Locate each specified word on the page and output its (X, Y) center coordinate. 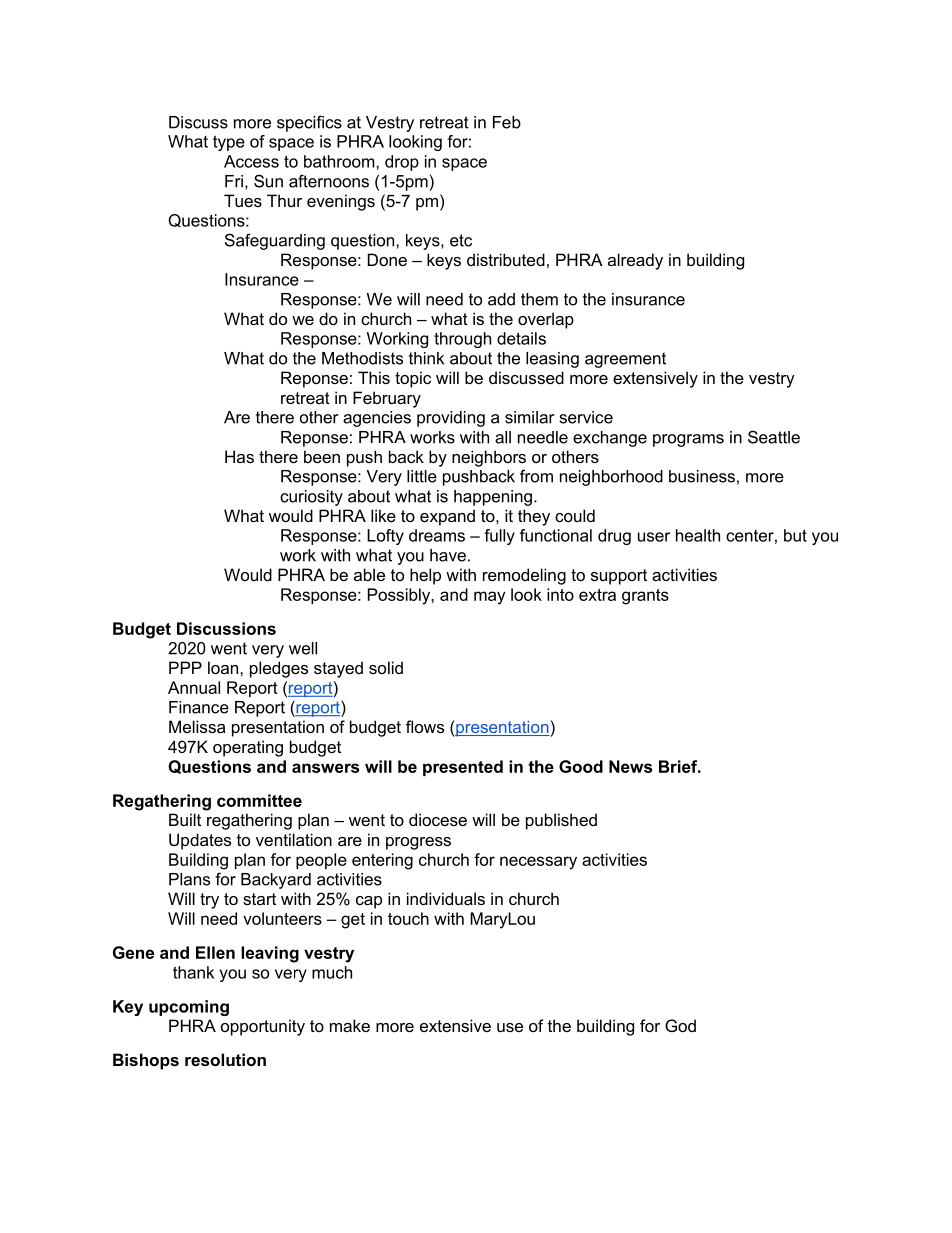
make (350, 1025)
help (425, 576)
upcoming (189, 1008)
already (635, 261)
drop (402, 163)
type (229, 143)
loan (224, 667)
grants (645, 597)
